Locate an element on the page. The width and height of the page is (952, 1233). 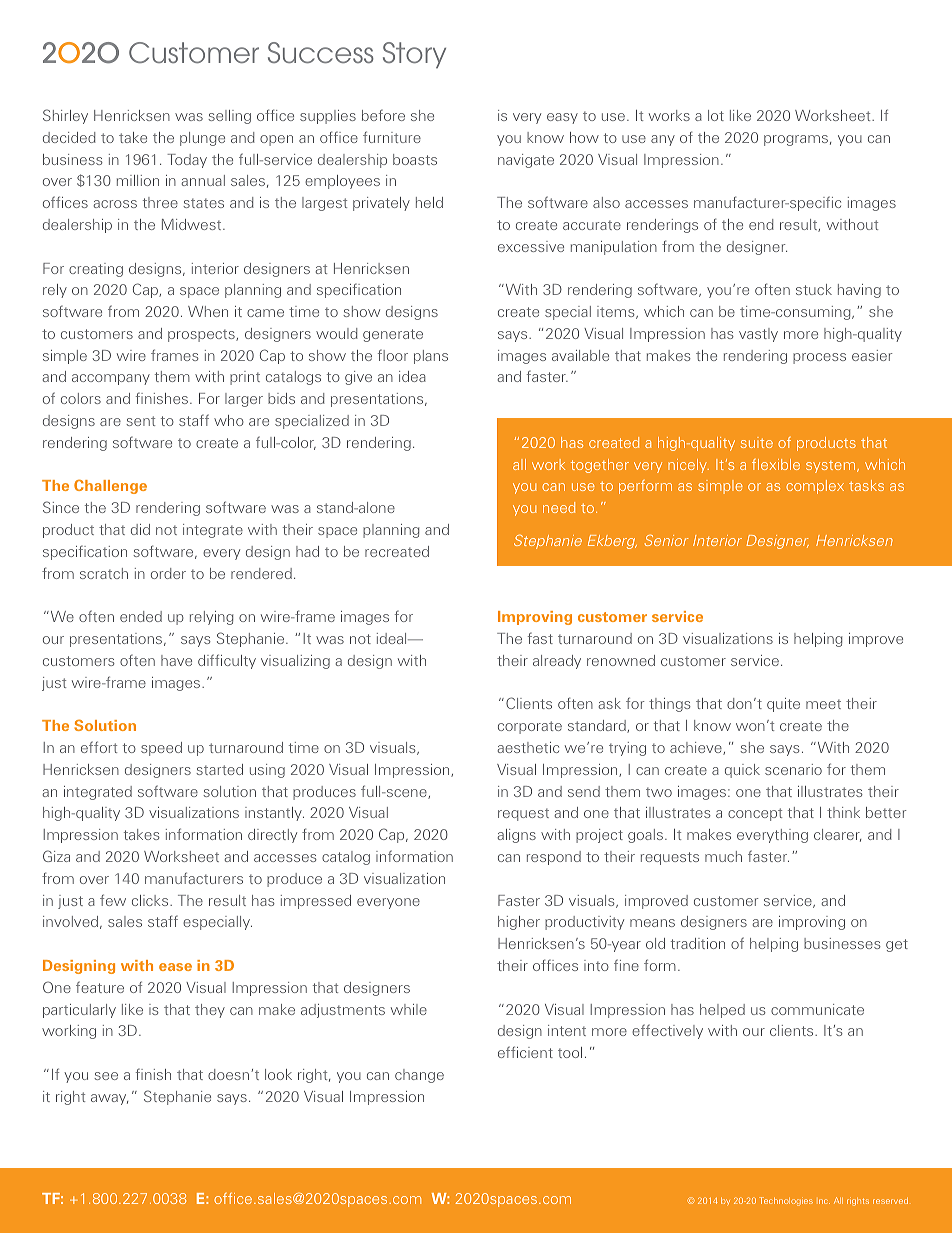
respond is located at coordinates (554, 858).
